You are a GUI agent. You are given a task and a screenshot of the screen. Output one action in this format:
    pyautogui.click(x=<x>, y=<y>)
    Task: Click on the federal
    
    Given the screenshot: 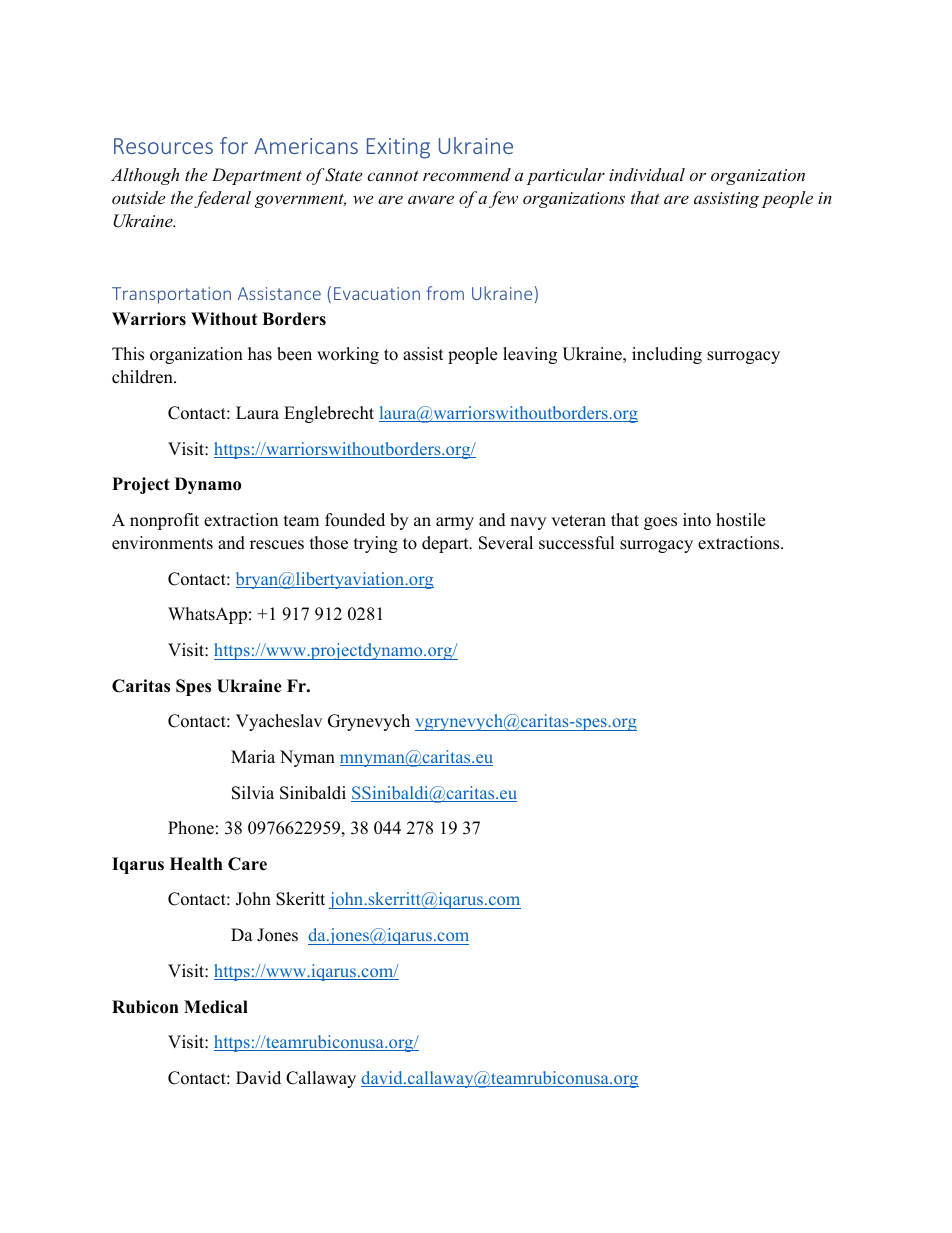 What is the action you would take?
    pyautogui.click(x=222, y=199)
